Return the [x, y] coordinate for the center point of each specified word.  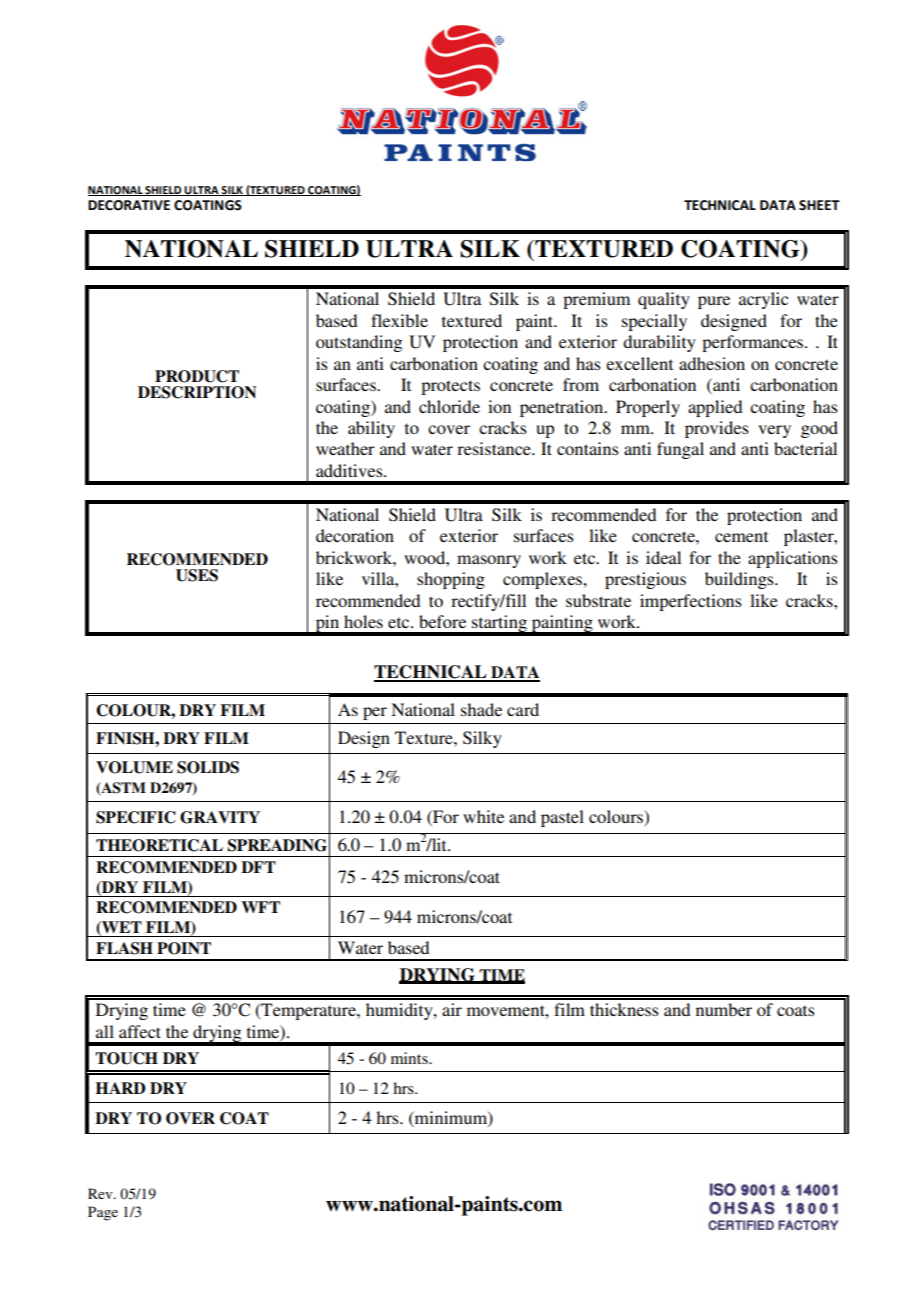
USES [197, 575]
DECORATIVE [129, 205]
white [483, 816]
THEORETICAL [159, 845]
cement [741, 536]
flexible [399, 320]
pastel [562, 818]
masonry [489, 561]
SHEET [819, 205]
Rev [101, 1193]
